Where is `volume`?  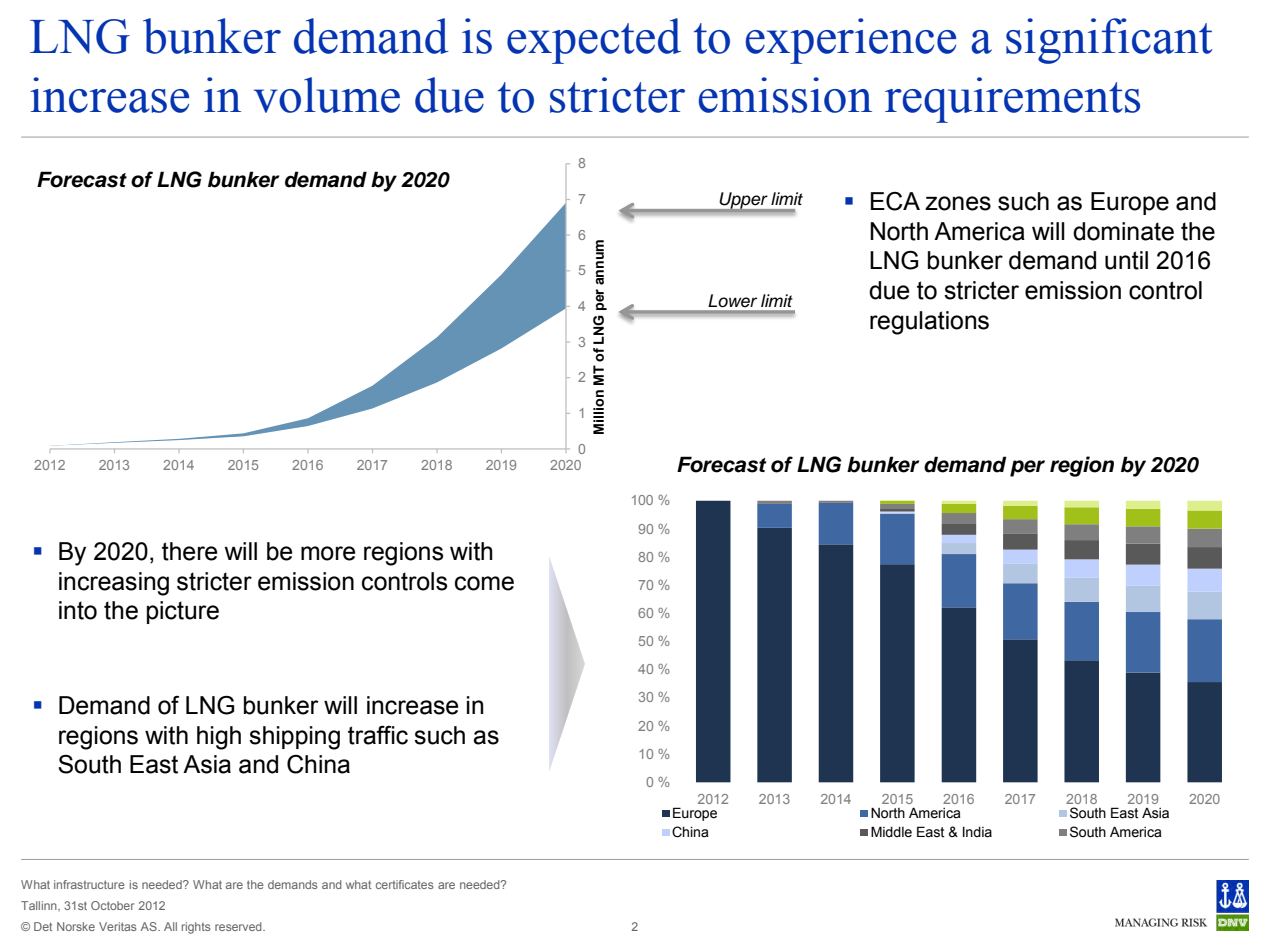 volume is located at coordinates (327, 95).
